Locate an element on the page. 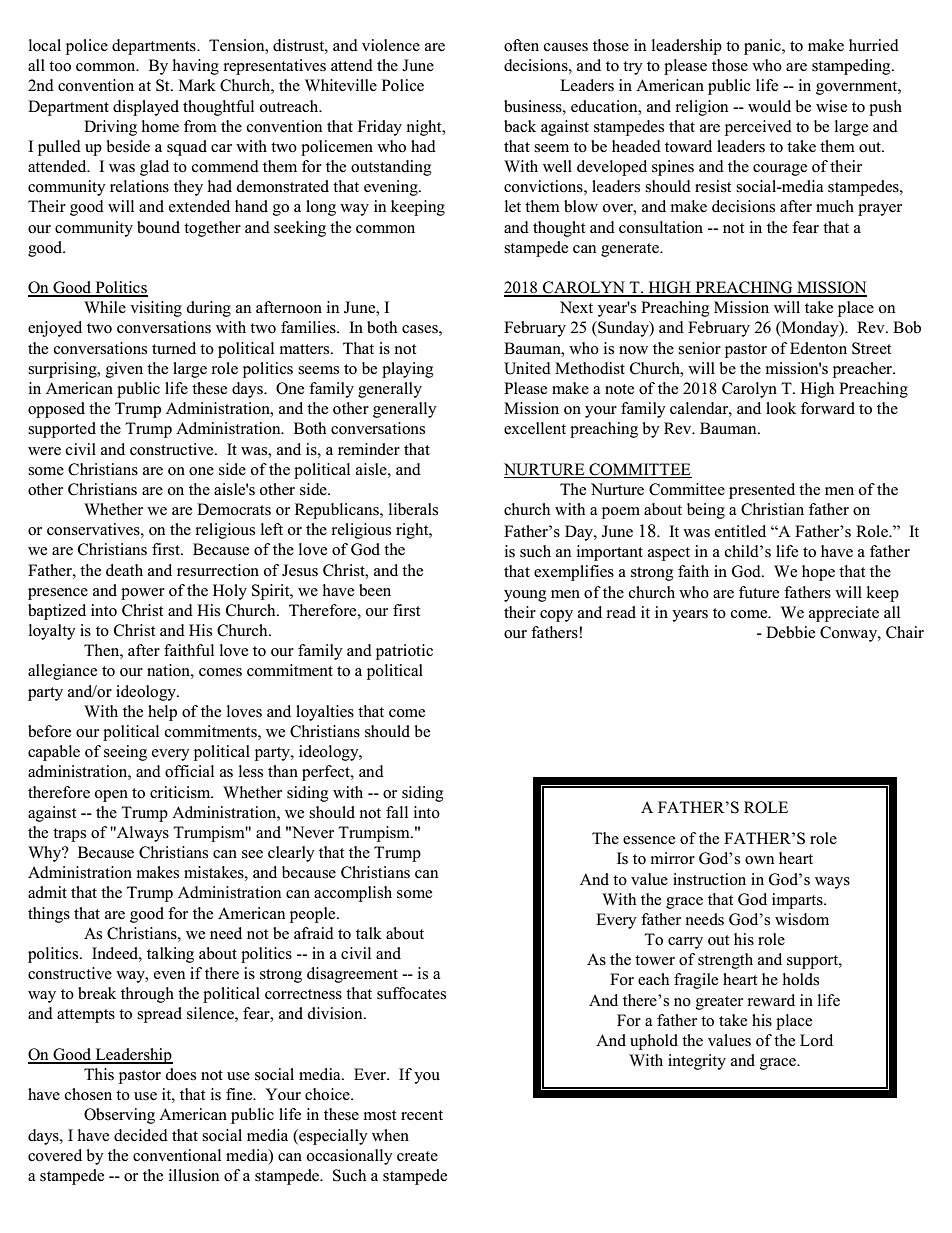  create is located at coordinates (417, 1156).
